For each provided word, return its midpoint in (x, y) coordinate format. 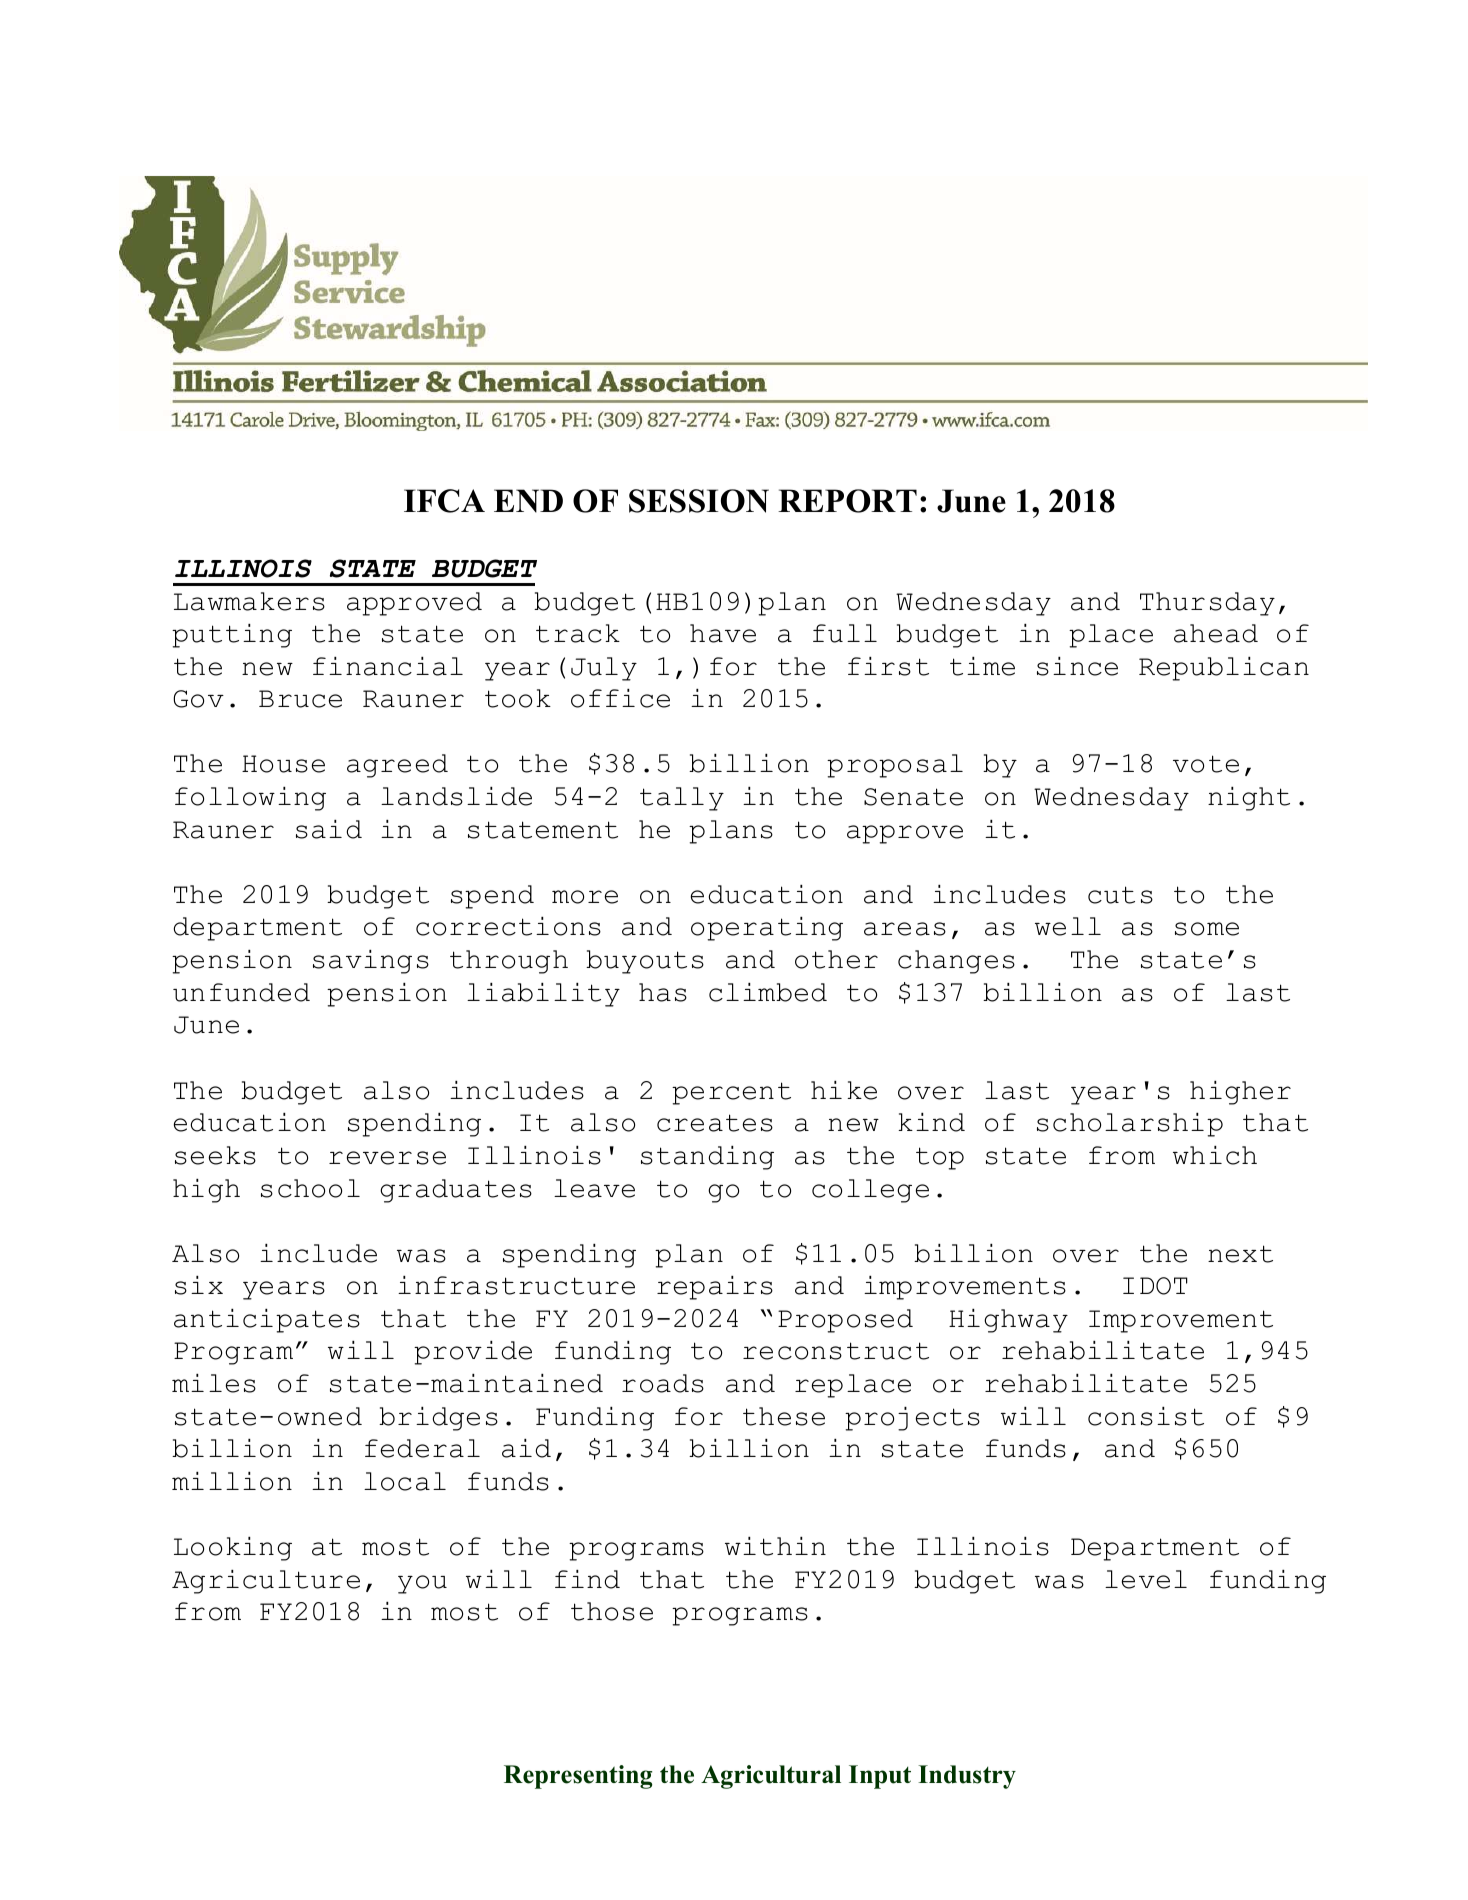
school (310, 1188)
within (775, 1546)
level (1146, 1579)
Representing (578, 1777)
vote (1206, 764)
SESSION (699, 501)
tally (682, 799)
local (405, 1481)
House (283, 764)
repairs (715, 1288)
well (1068, 926)
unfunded (241, 992)
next (1240, 1254)
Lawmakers (249, 601)
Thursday (1207, 604)
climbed (768, 992)
